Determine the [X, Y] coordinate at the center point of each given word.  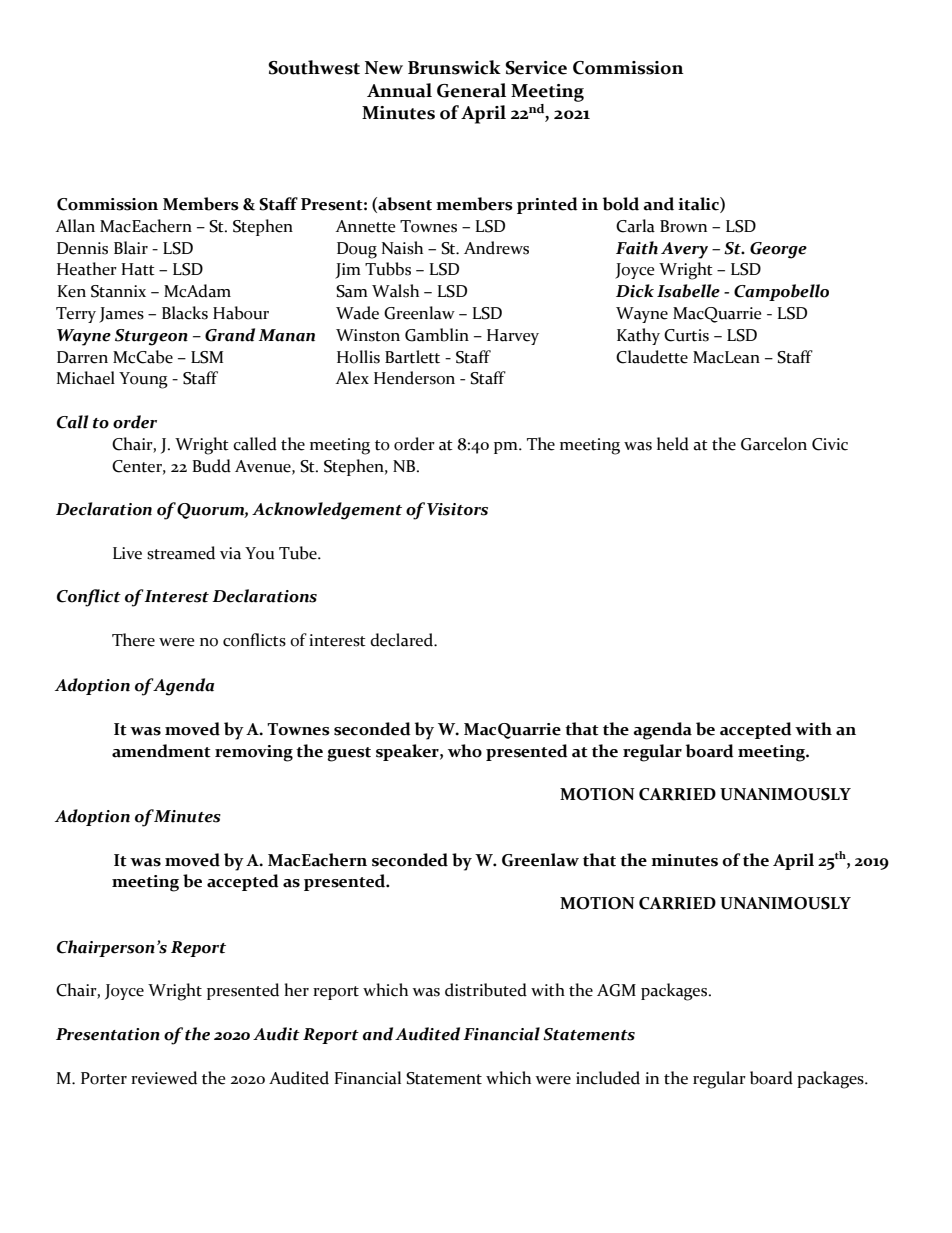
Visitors [457, 509]
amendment [161, 751]
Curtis [686, 335]
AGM [616, 990]
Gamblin [437, 335]
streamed [181, 553]
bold [621, 204]
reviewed [164, 1078]
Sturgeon [151, 337]
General [471, 90]
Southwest [314, 67]
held [673, 444]
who [465, 751]
